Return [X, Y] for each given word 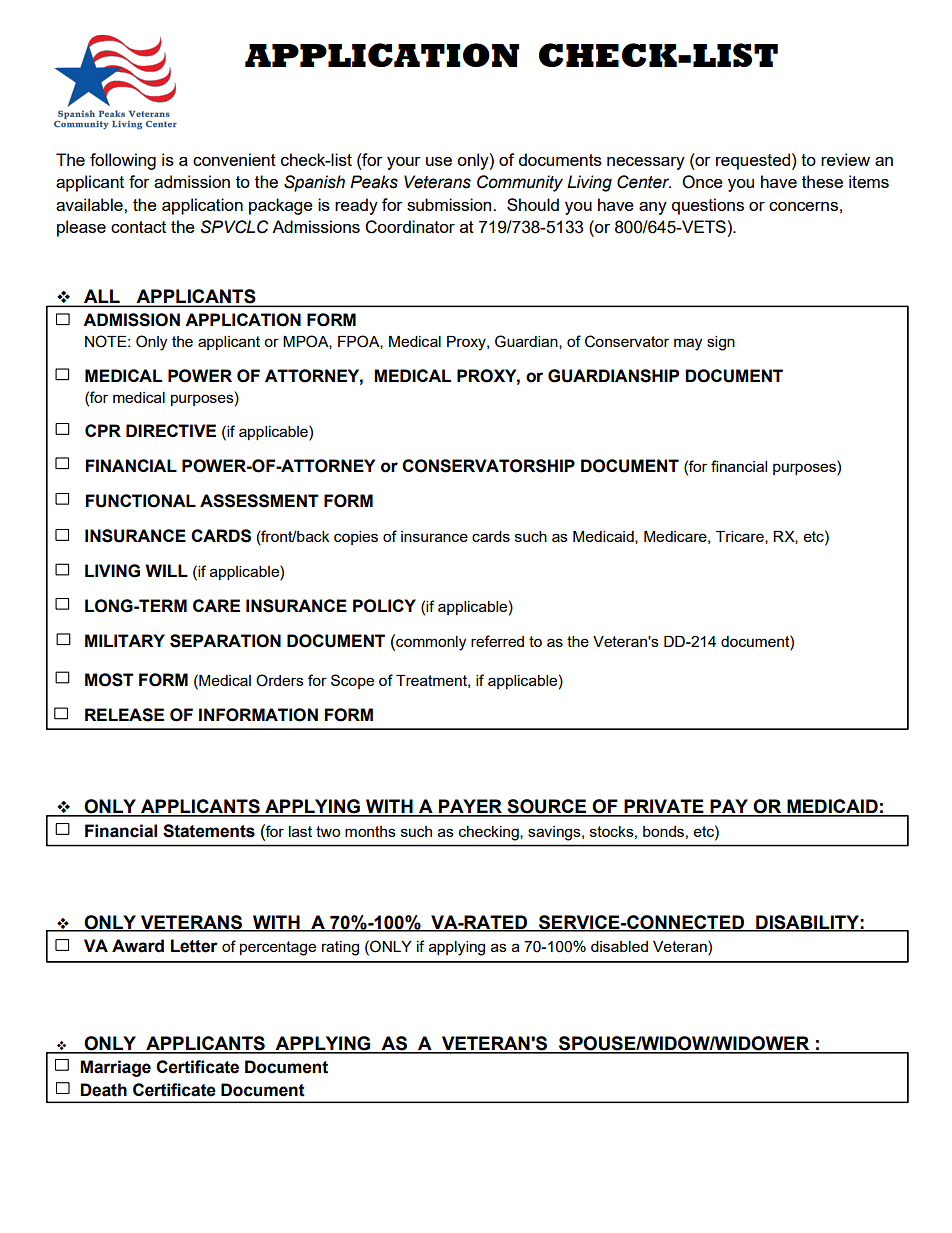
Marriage [115, 1068]
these [822, 181]
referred [497, 641]
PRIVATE [664, 807]
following [123, 161]
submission [450, 204]
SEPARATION [225, 641]
